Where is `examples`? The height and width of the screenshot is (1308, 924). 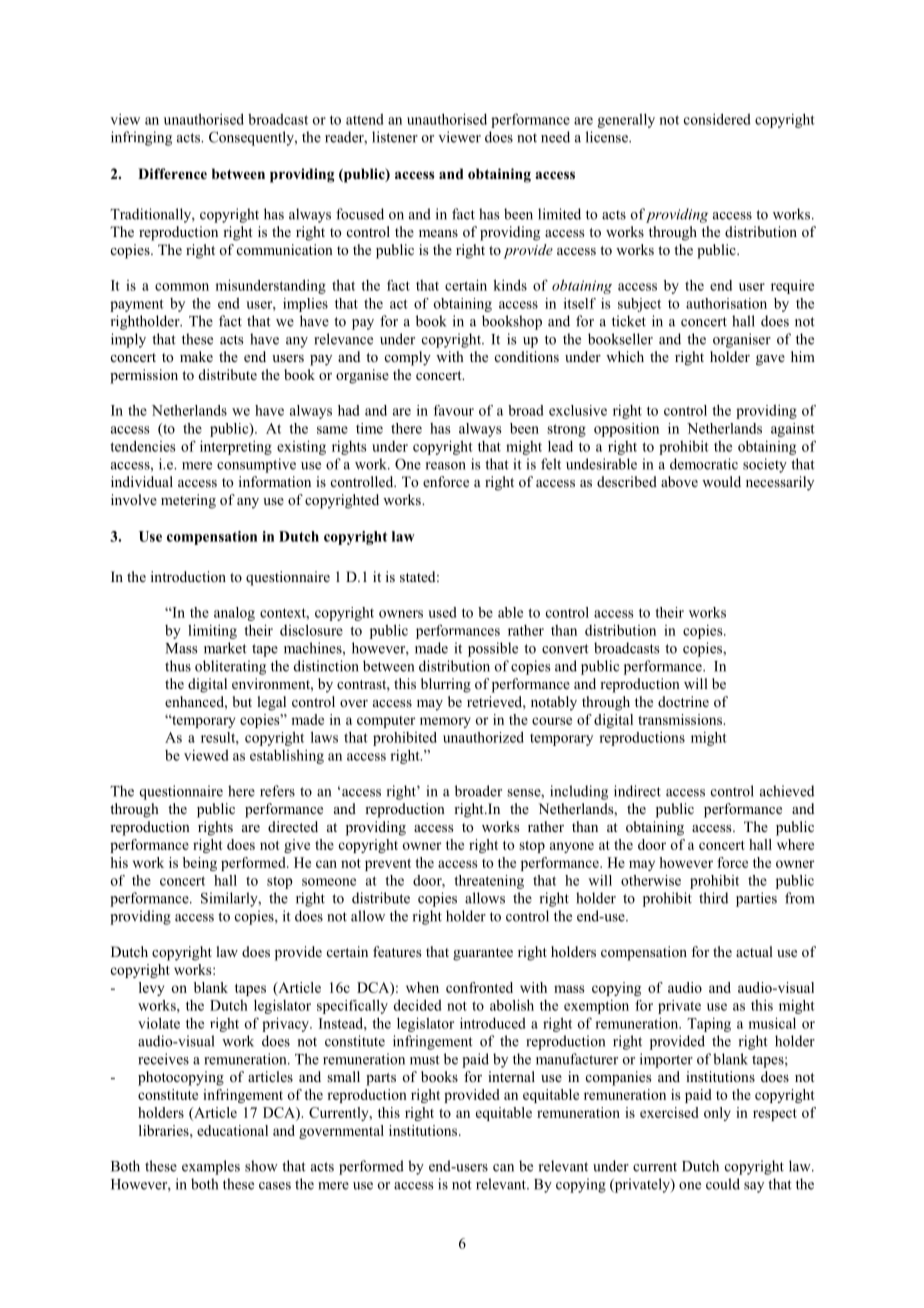
examples is located at coordinates (211, 1167).
